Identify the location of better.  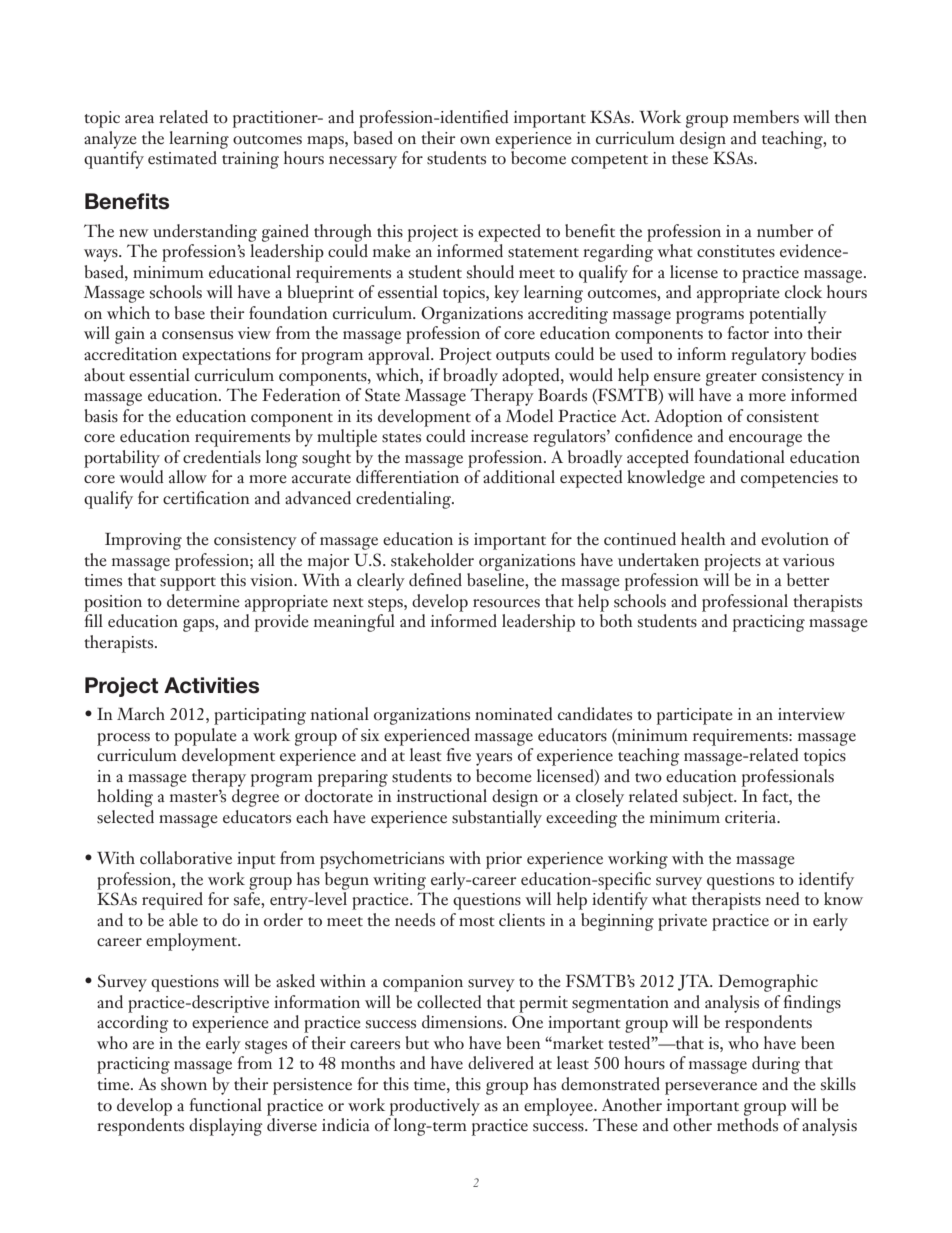
(808, 580).
